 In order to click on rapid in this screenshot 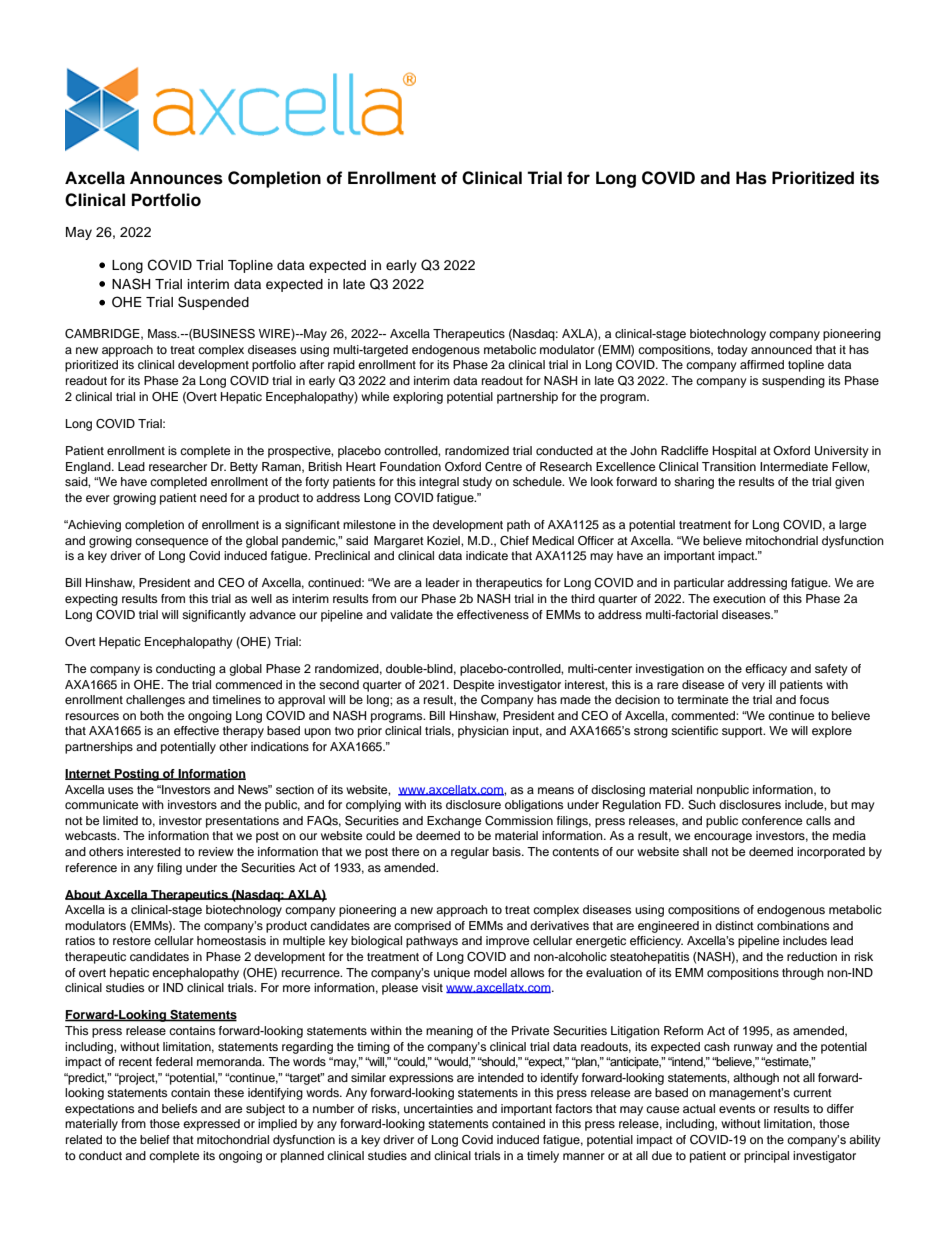, I will do `click(341, 366)`.
